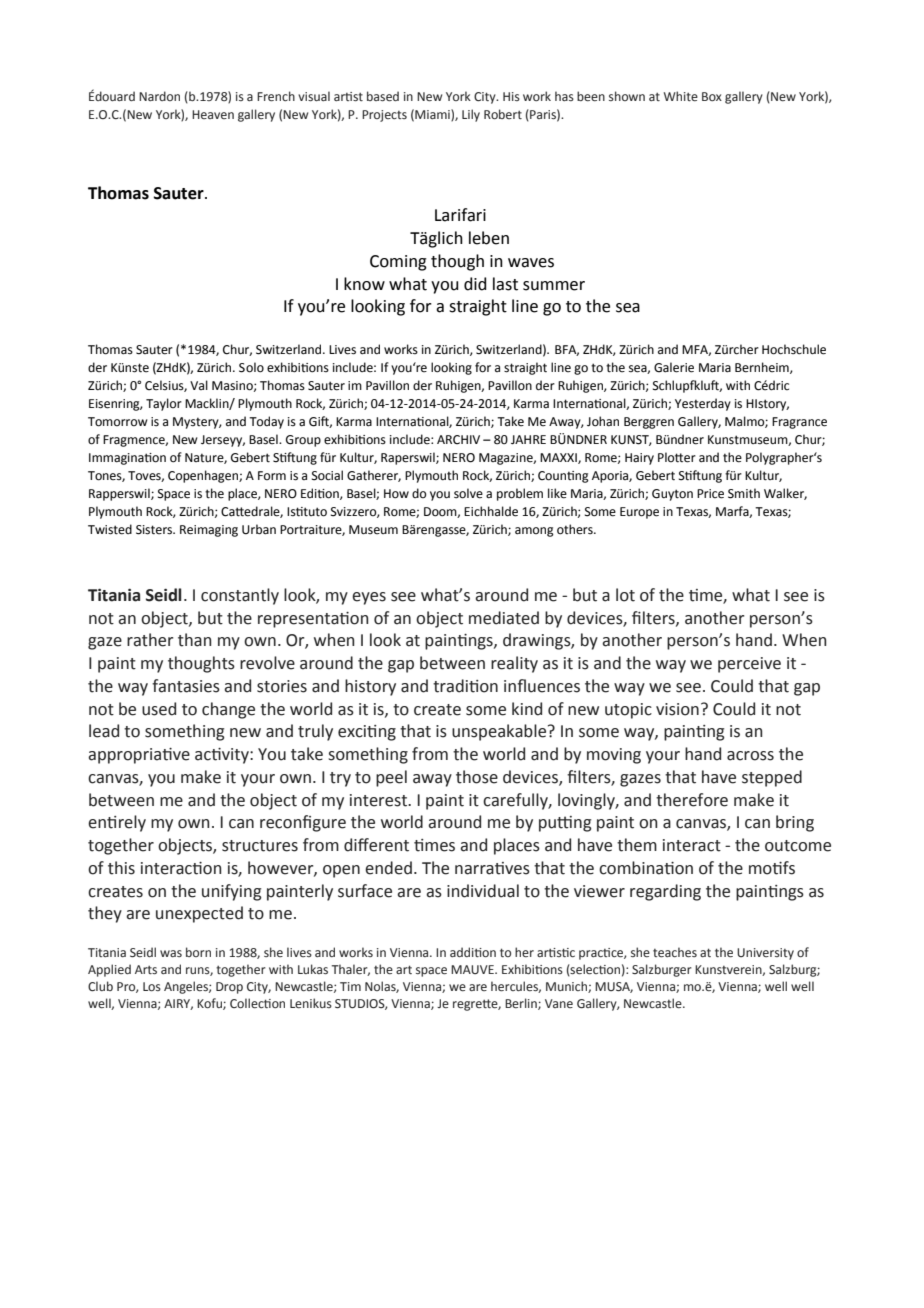 This screenshot has width=924, height=1308. Describe the element at coordinates (213, 114) in the screenshot. I see `Heaven` at that location.
